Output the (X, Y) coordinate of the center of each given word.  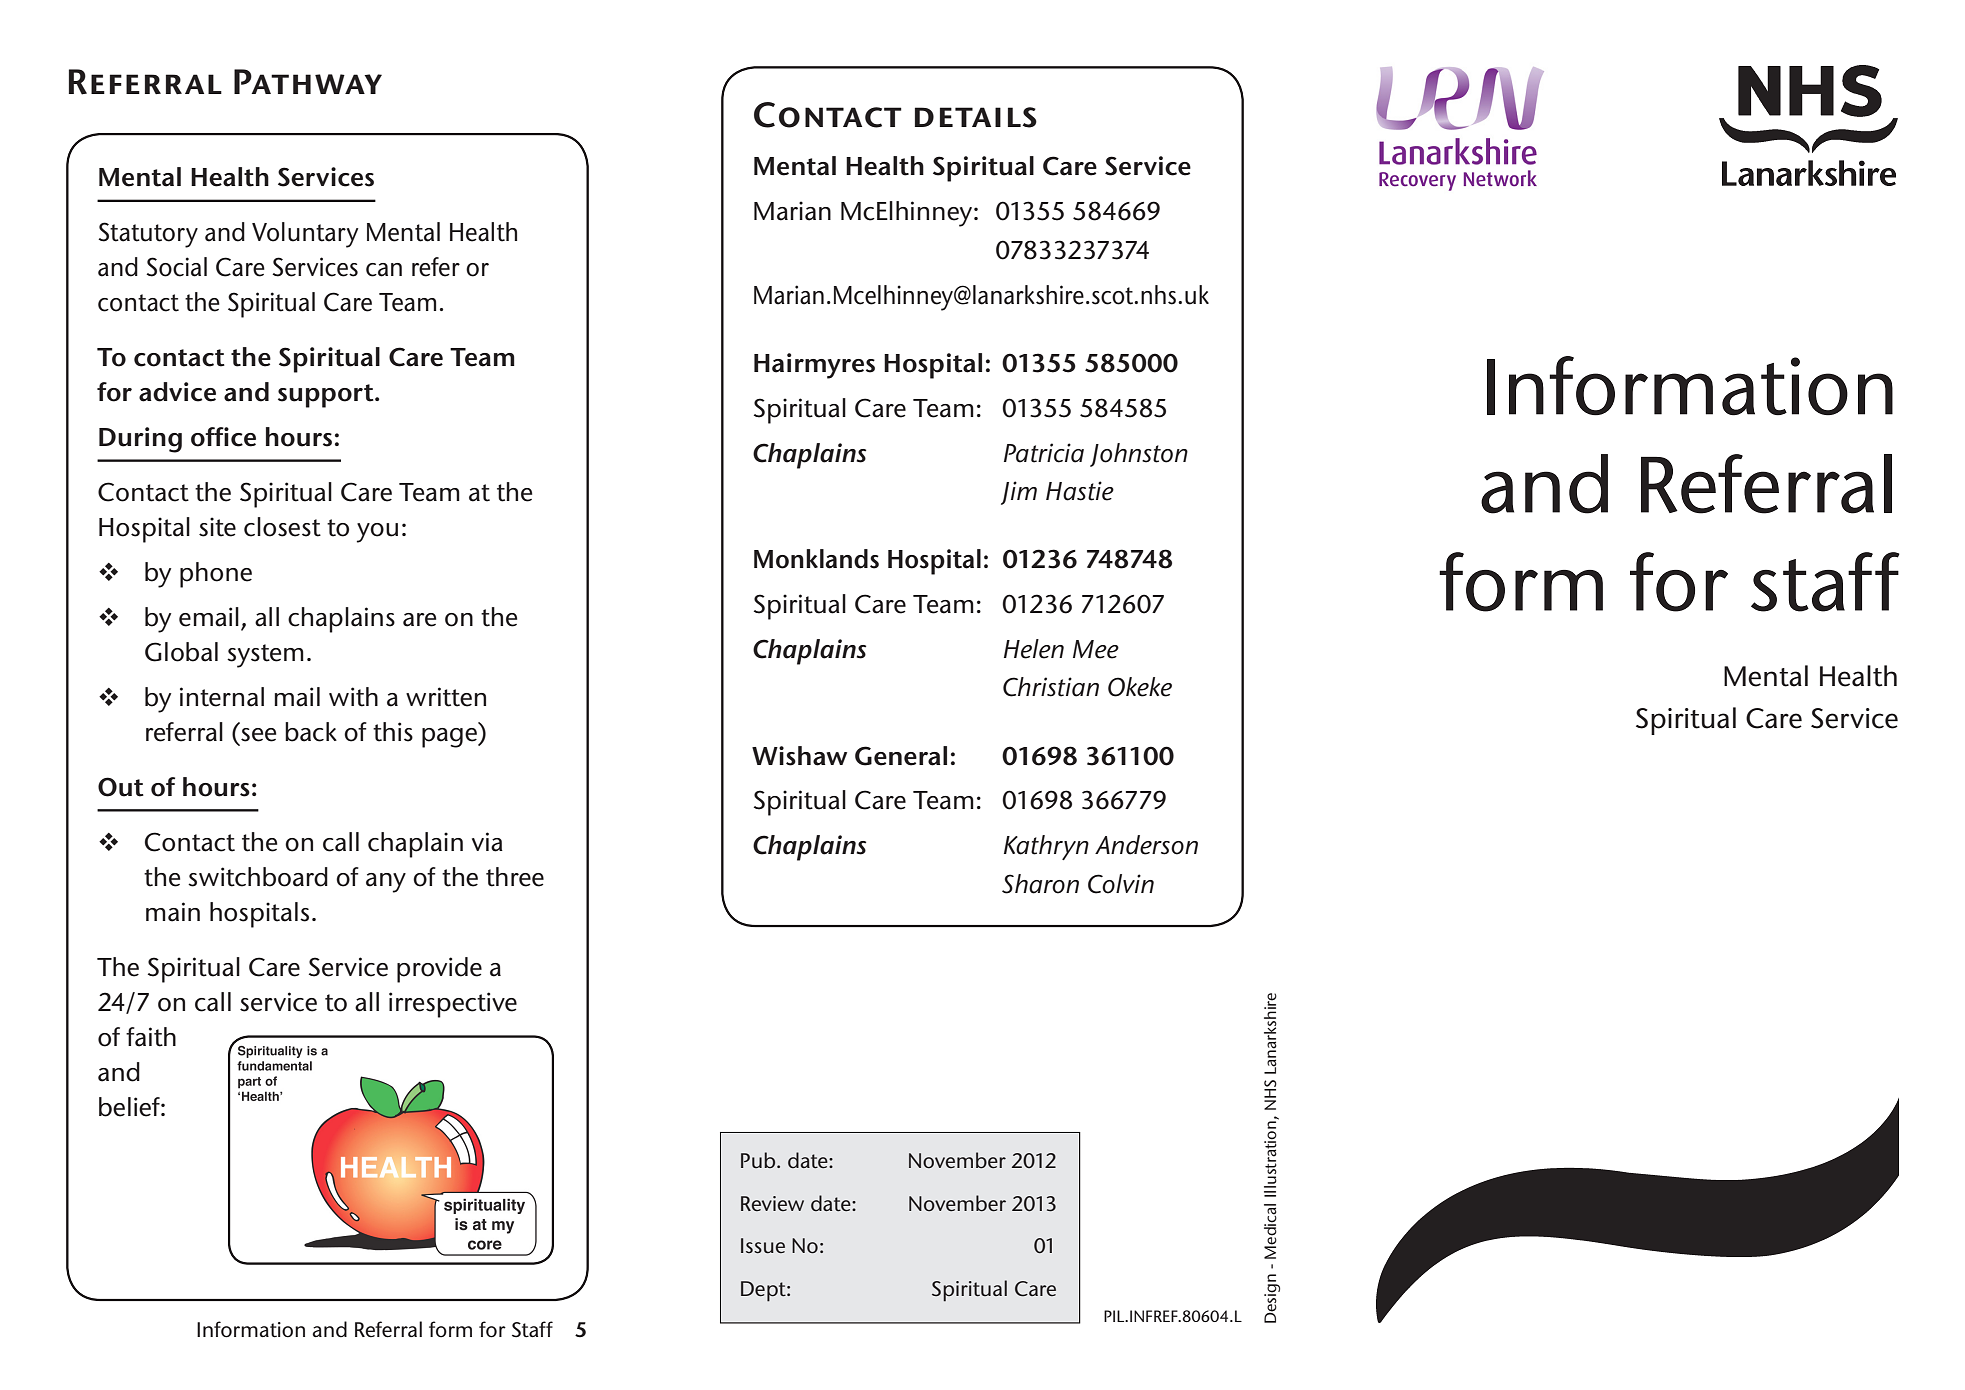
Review (772, 1203)
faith (151, 1037)
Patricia (1044, 453)
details (976, 117)
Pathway (308, 81)
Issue (763, 1245)
